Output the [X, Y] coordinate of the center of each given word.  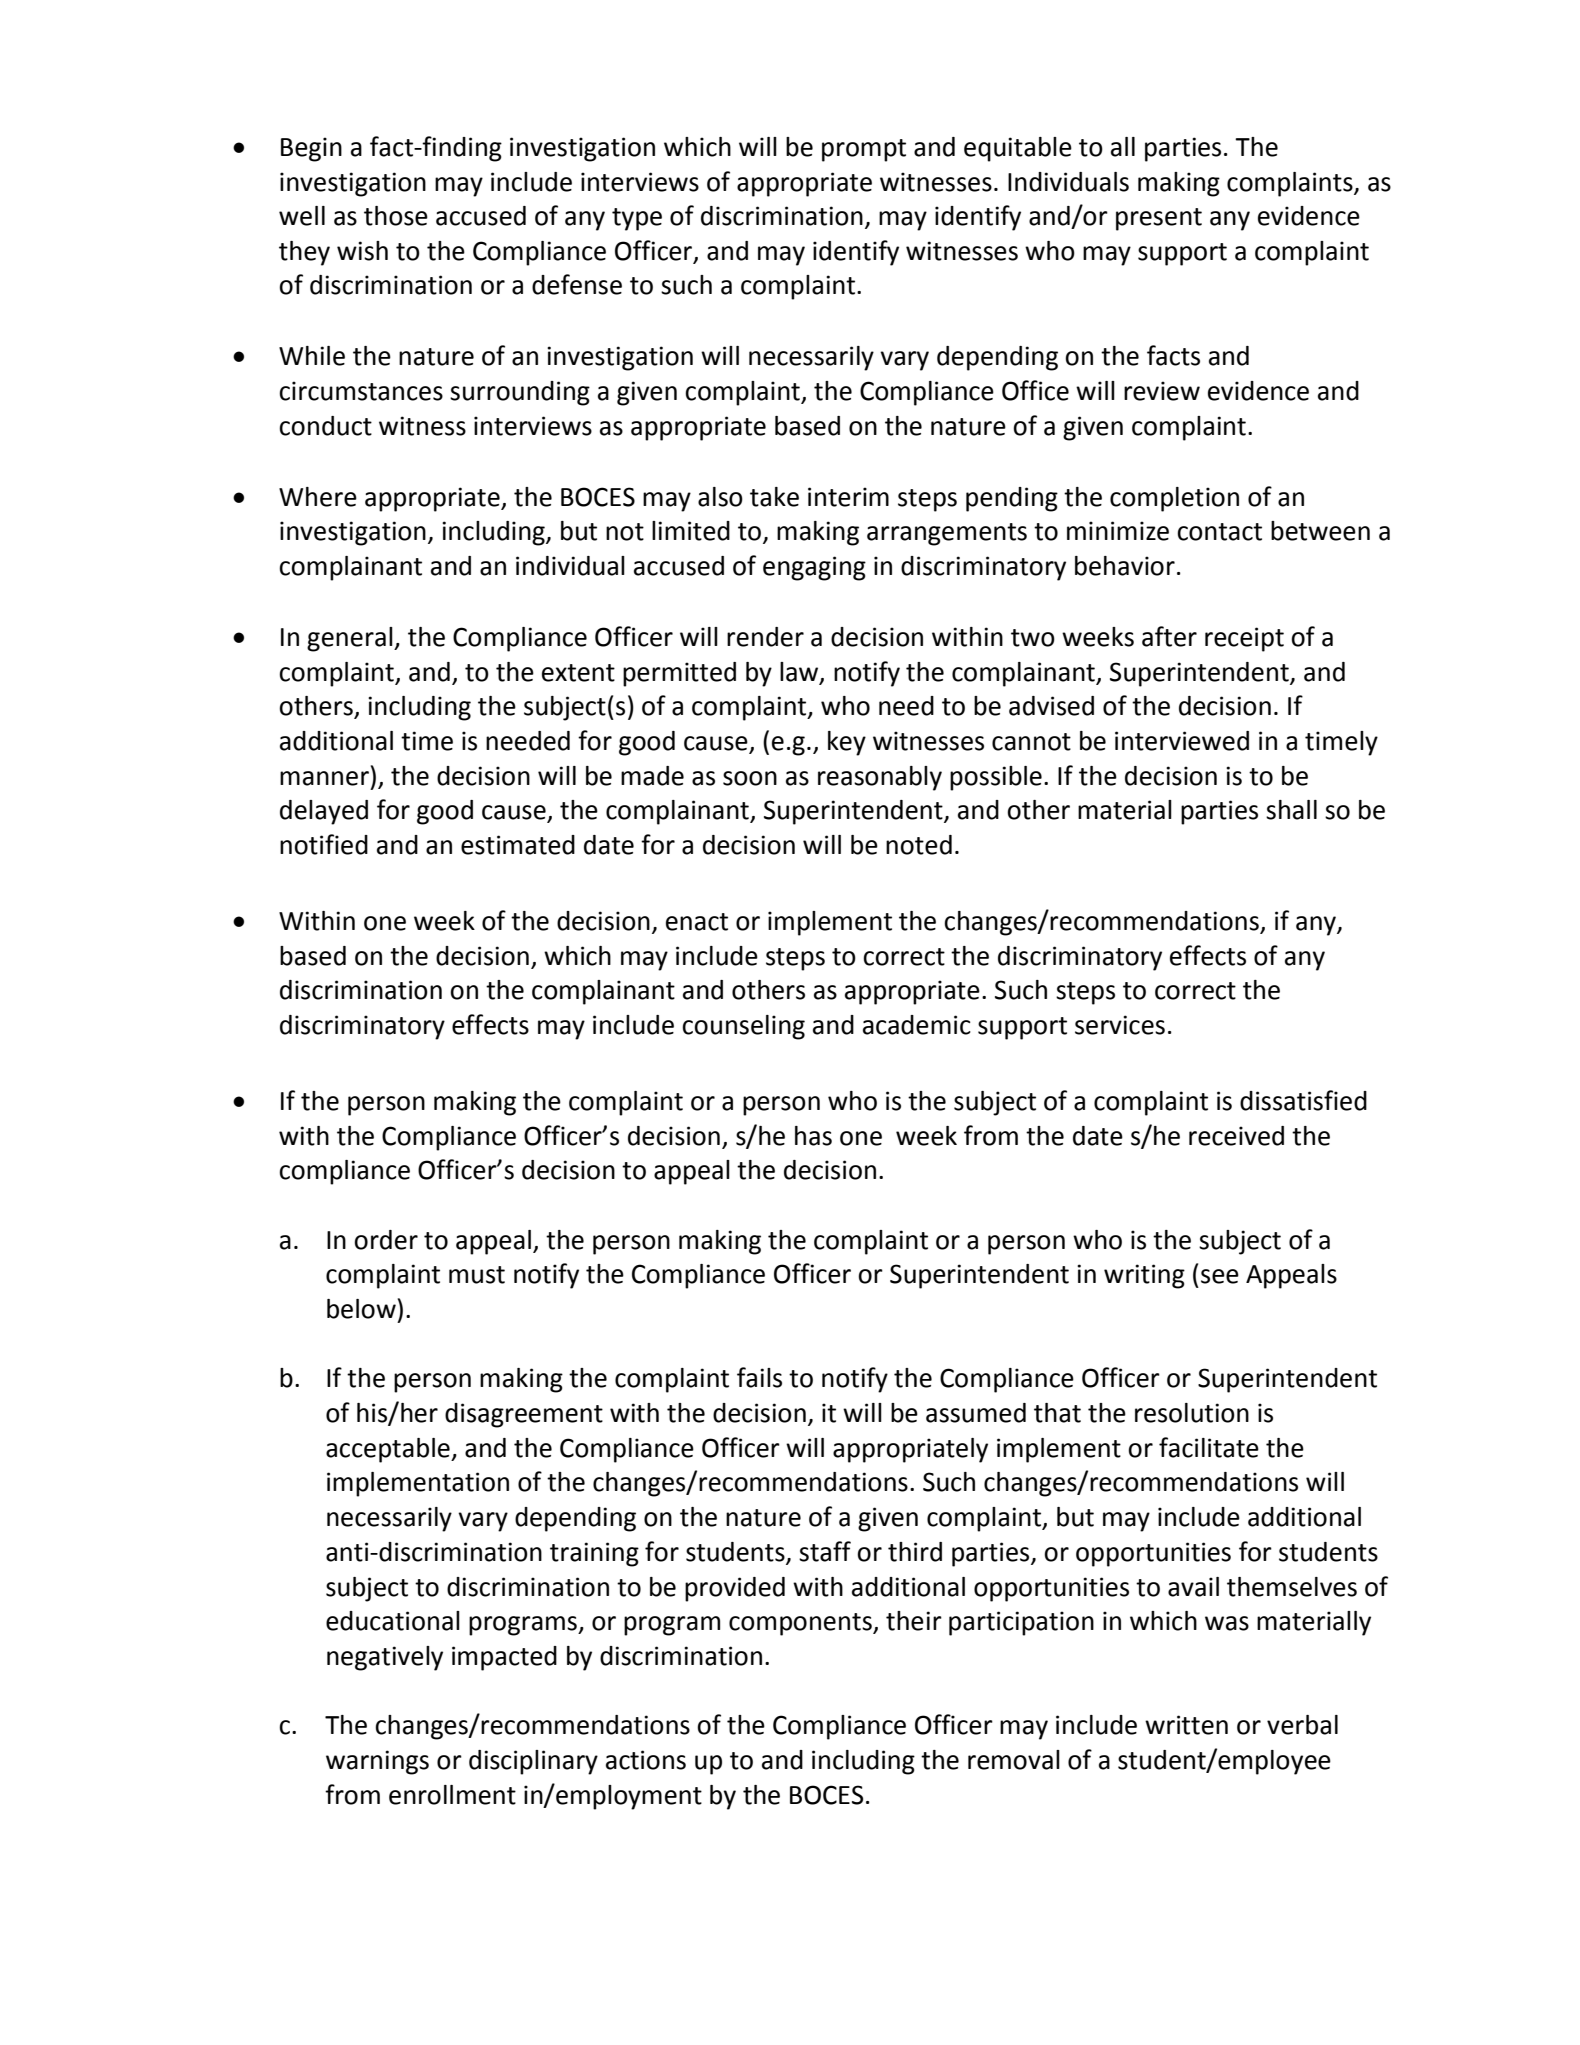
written [1186, 1725]
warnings [377, 1762]
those [396, 216]
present [1159, 219]
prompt [864, 150]
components [801, 1624]
